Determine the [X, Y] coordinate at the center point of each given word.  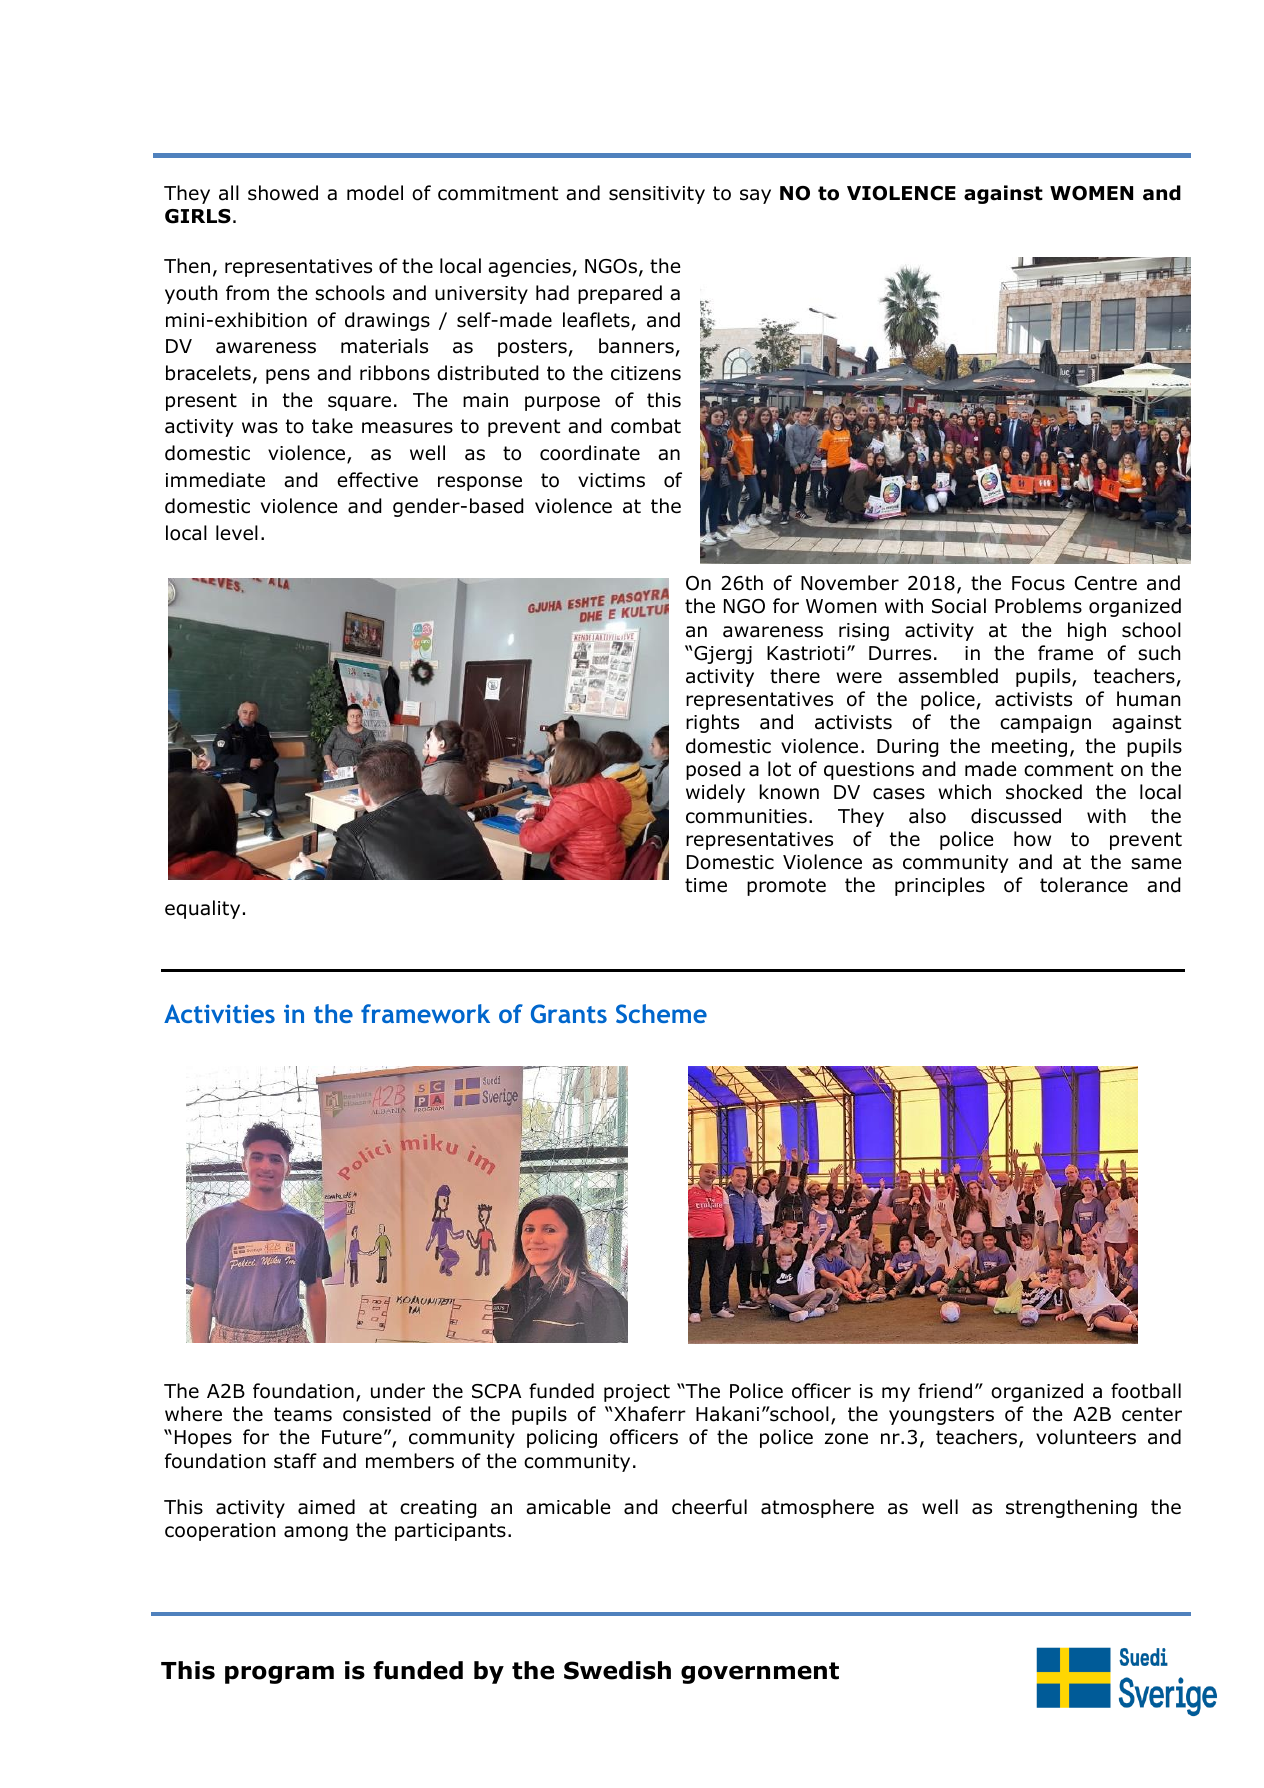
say [755, 196]
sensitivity [657, 195]
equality [202, 909]
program [279, 1674]
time [706, 885]
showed [283, 193]
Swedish [617, 1670]
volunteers [1086, 1437]
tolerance [1084, 885]
